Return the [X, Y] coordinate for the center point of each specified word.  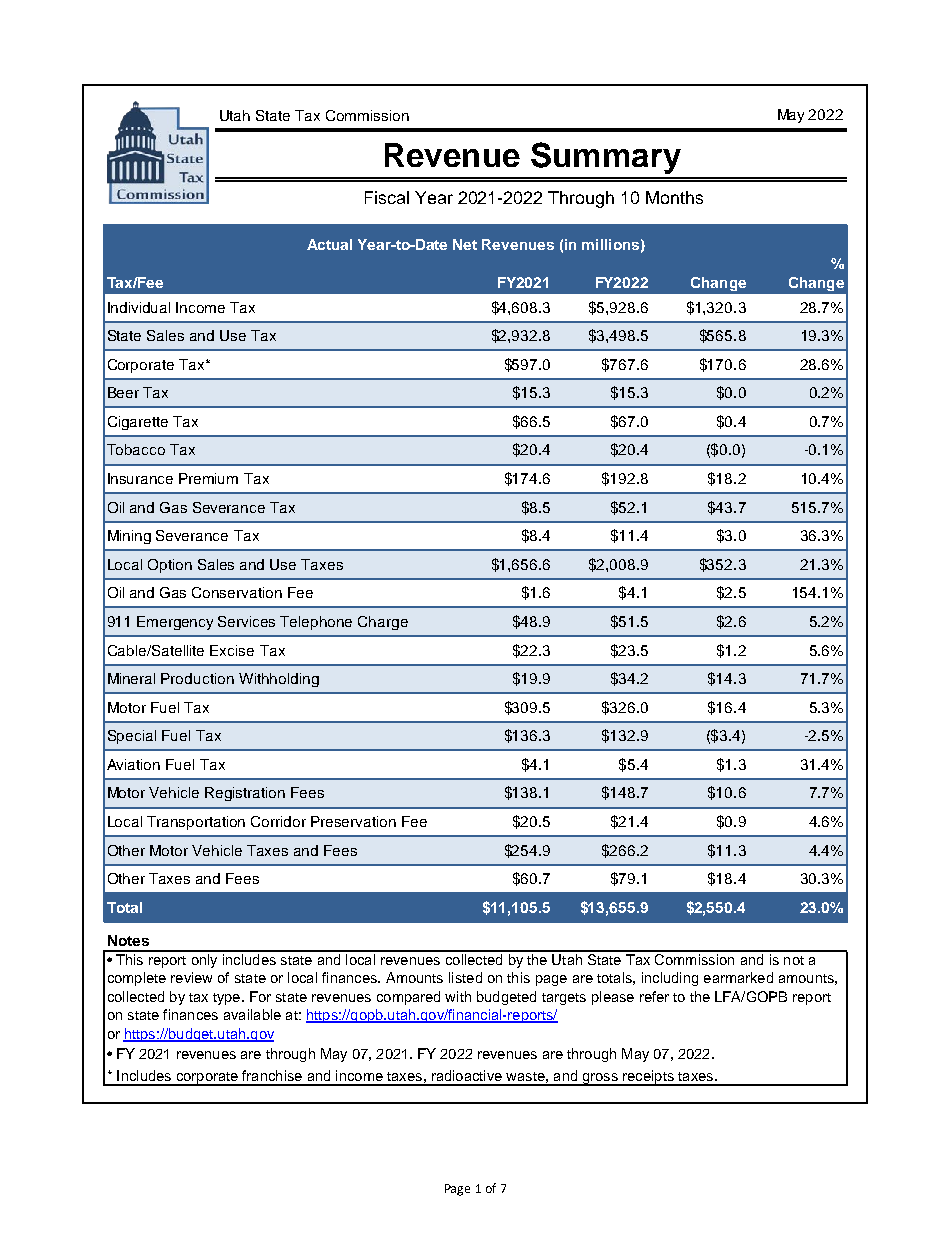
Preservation [353, 821]
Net [465, 244]
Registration [245, 794]
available [252, 1014]
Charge [383, 623]
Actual [329, 244]
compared [408, 998]
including [670, 979]
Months [674, 197]
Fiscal [387, 197]
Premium [208, 478]
